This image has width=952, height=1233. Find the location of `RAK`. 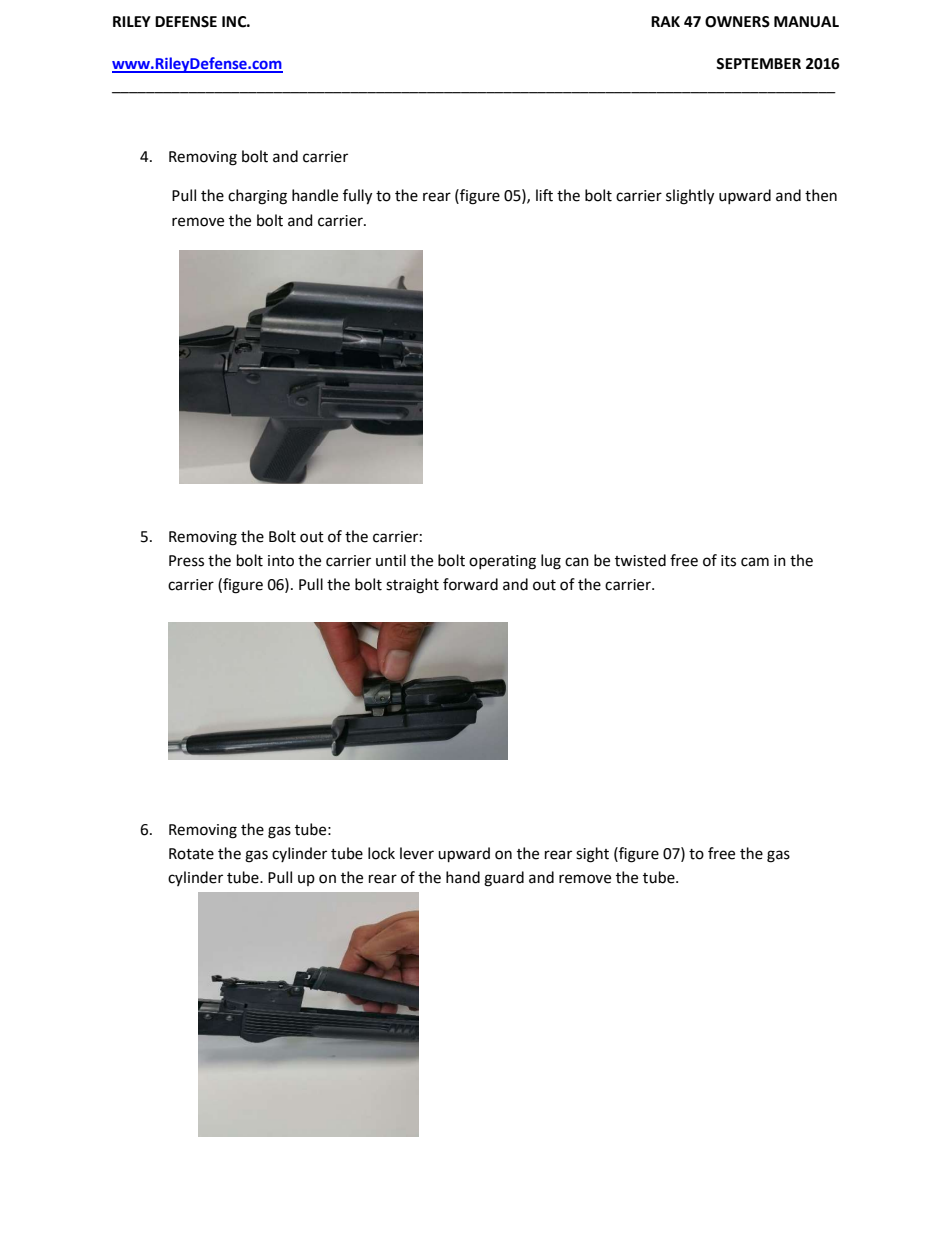

RAK is located at coordinates (665, 21).
